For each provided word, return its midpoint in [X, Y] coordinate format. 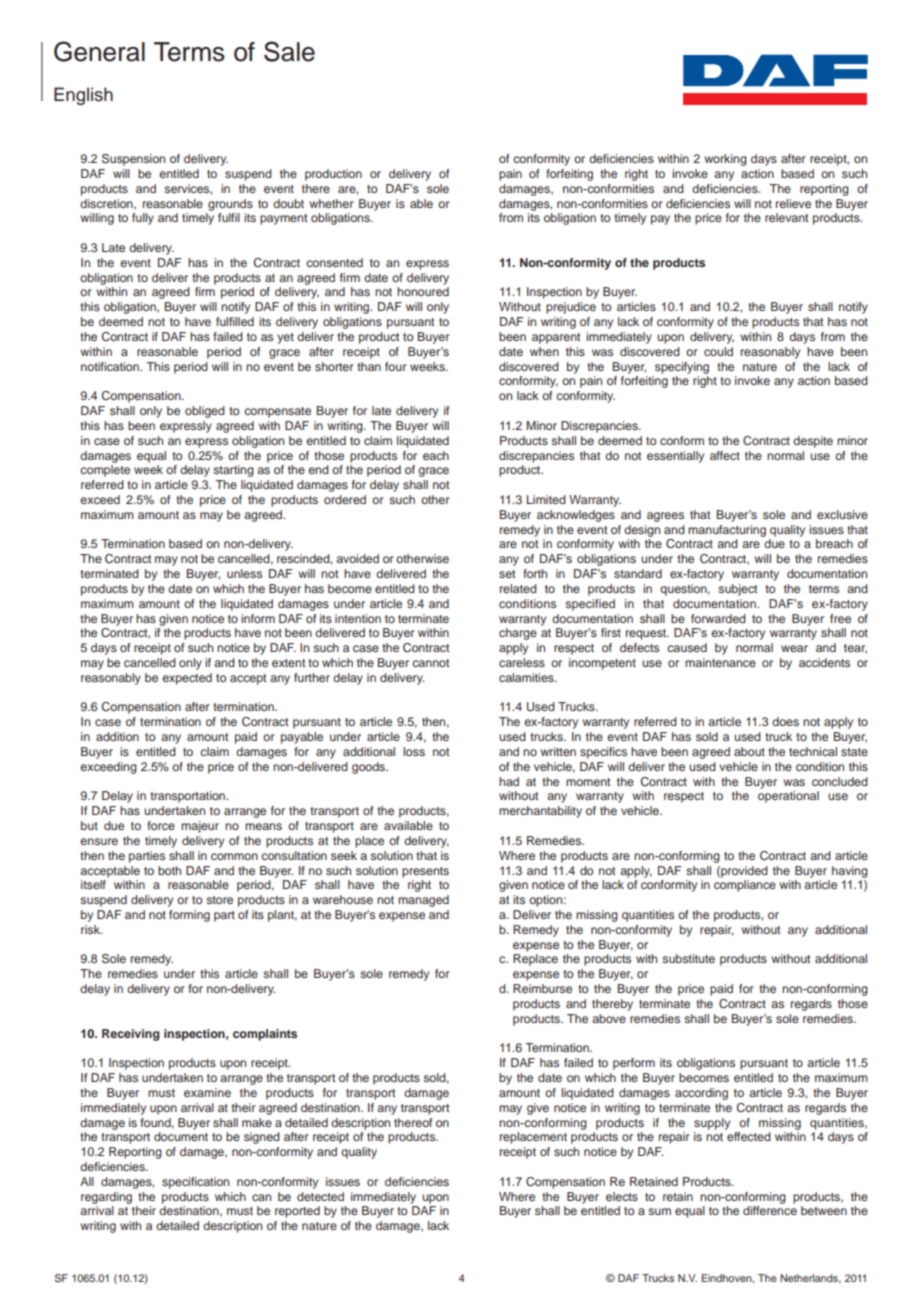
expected [187, 679]
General [99, 51]
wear [794, 648]
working [725, 160]
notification [111, 366]
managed [423, 901]
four [396, 366]
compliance [745, 886]
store [219, 900]
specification [195, 1183]
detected [320, 1196]
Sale [289, 51]
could [718, 351]
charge [518, 634]
